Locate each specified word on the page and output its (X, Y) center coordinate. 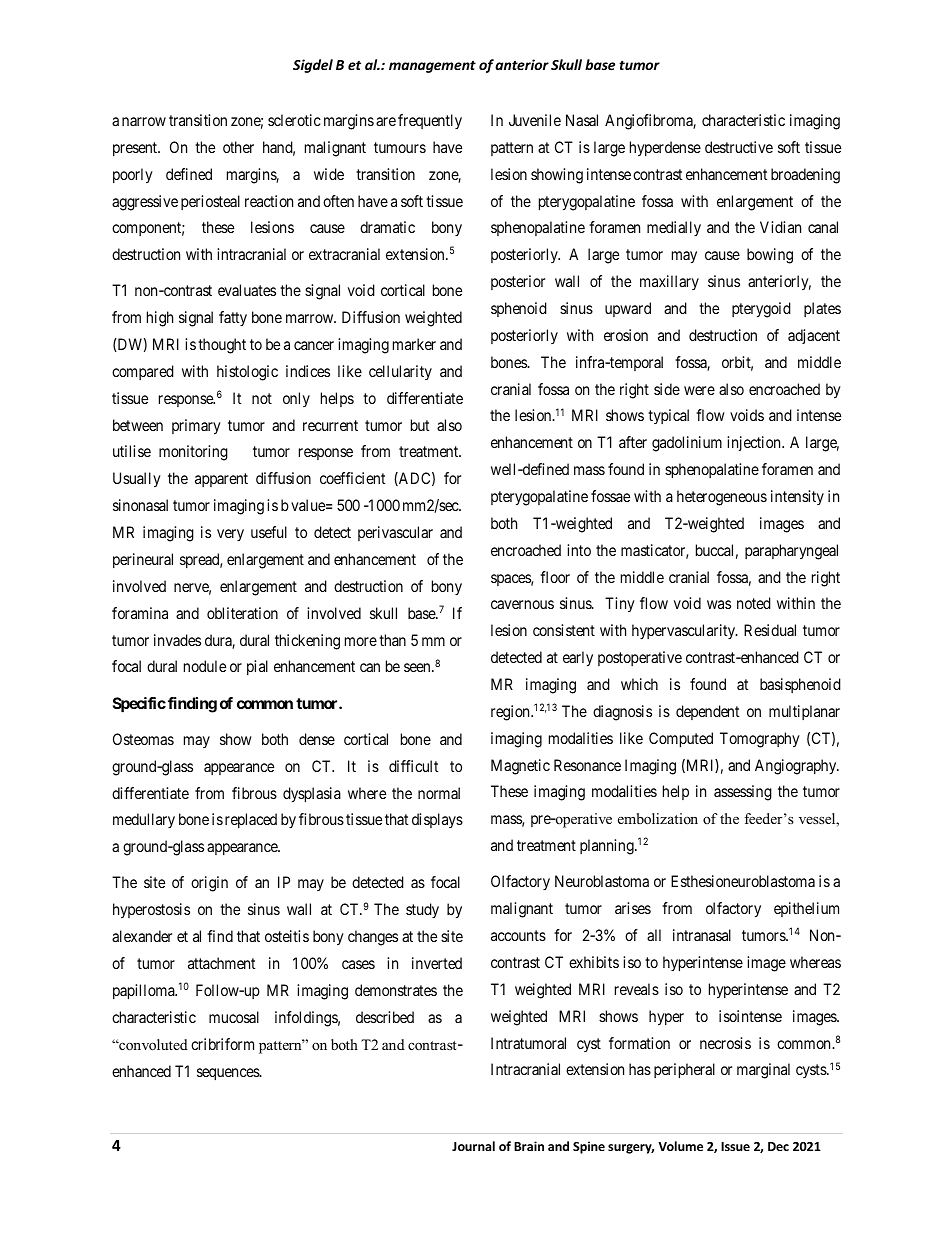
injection (755, 443)
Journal (473, 1146)
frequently (430, 121)
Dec (778, 1146)
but (420, 425)
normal (439, 793)
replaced (251, 820)
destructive (739, 147)
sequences (229, 1074)
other (238, 147)
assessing (743, 793)
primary (196, 427)
